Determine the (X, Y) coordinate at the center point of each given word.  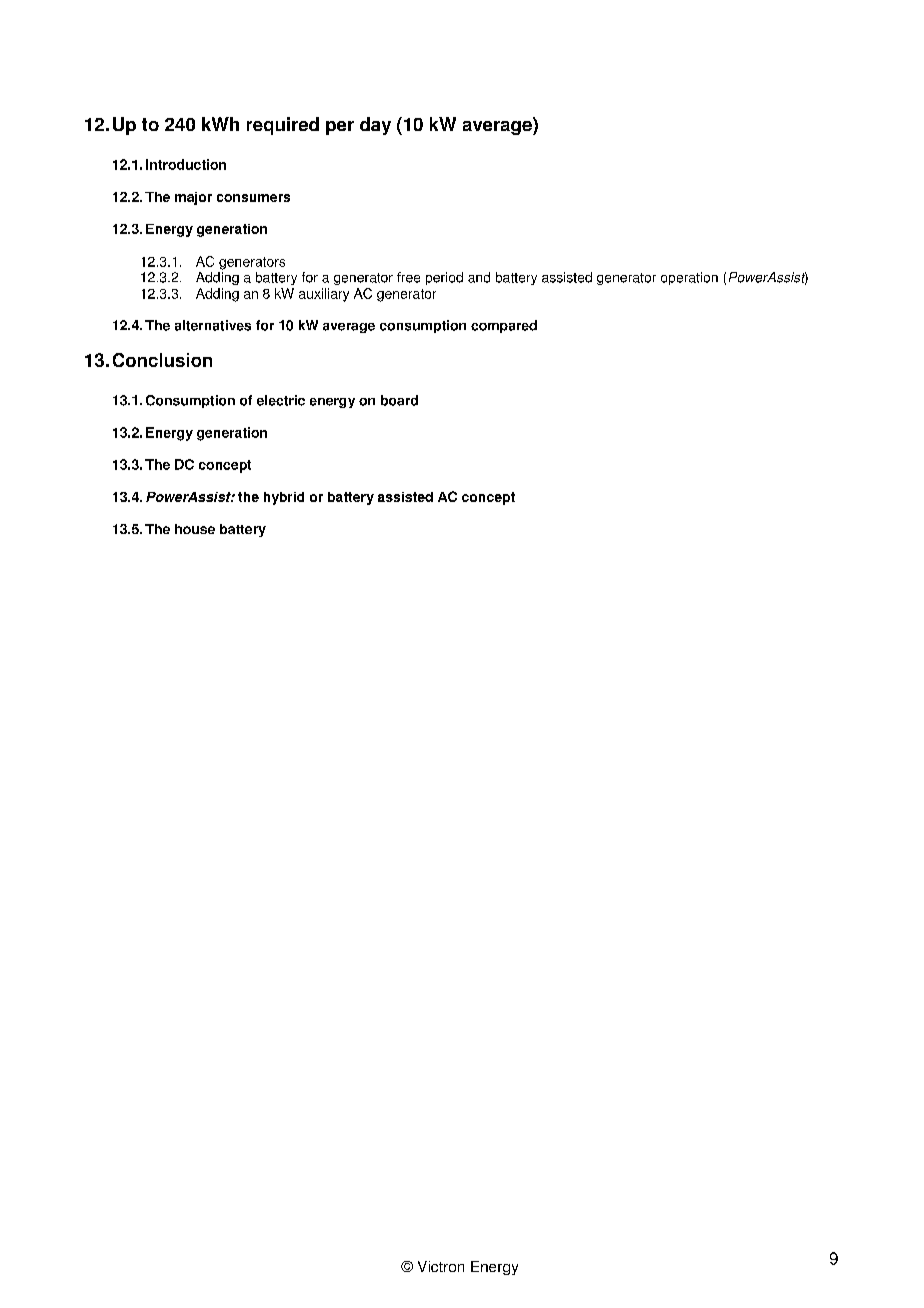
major (193, 198)
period (444, 278)
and (479, 277)
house (195, 529)
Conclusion (162, 360)
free (408, 277)
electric (281, 400)
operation (689, 278)
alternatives (213, 325)
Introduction (186, 164)
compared (504, 326)
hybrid (284, 498)
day (375, 126)
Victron (441, 1266)
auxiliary (324, 295)
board (399, 400)
